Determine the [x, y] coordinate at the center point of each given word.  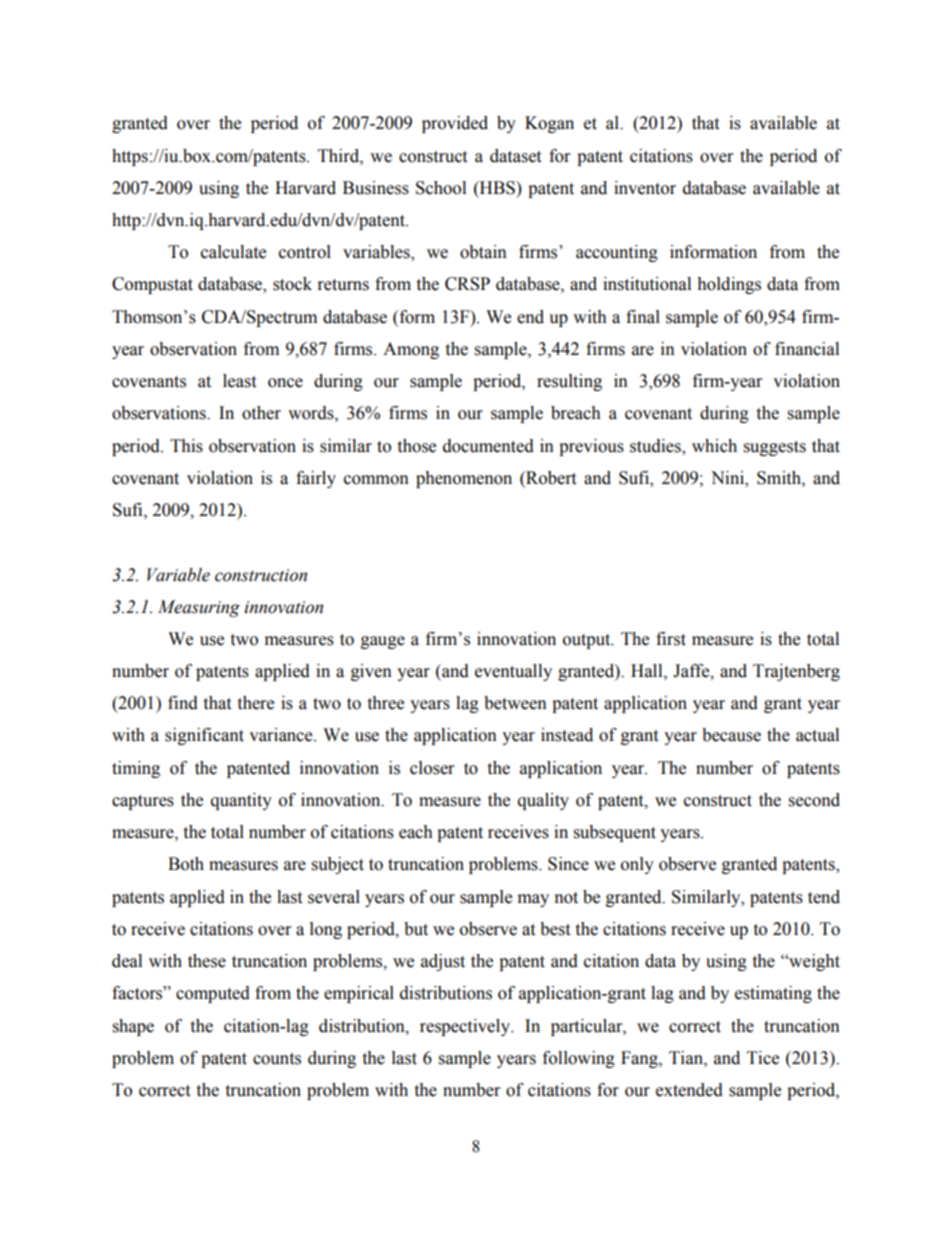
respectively [466, 1027]
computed [213, 994]
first [671, 639]
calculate [233, 252]
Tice [763, 1058]
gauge [383, 642]
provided [455, 124]
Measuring [199, 608]
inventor [645, 188]
